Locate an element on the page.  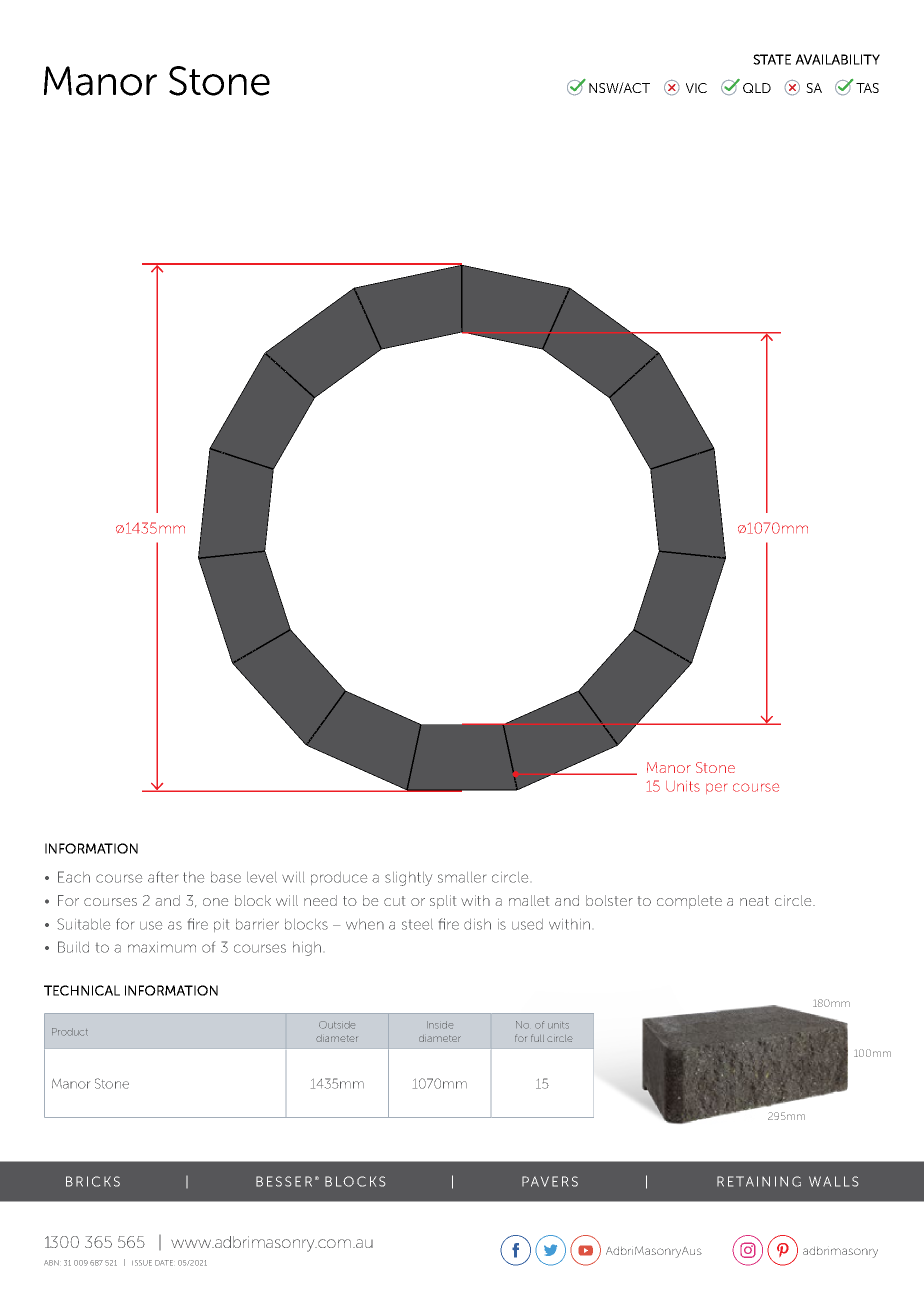
per is located at coordinates (716, 788).
